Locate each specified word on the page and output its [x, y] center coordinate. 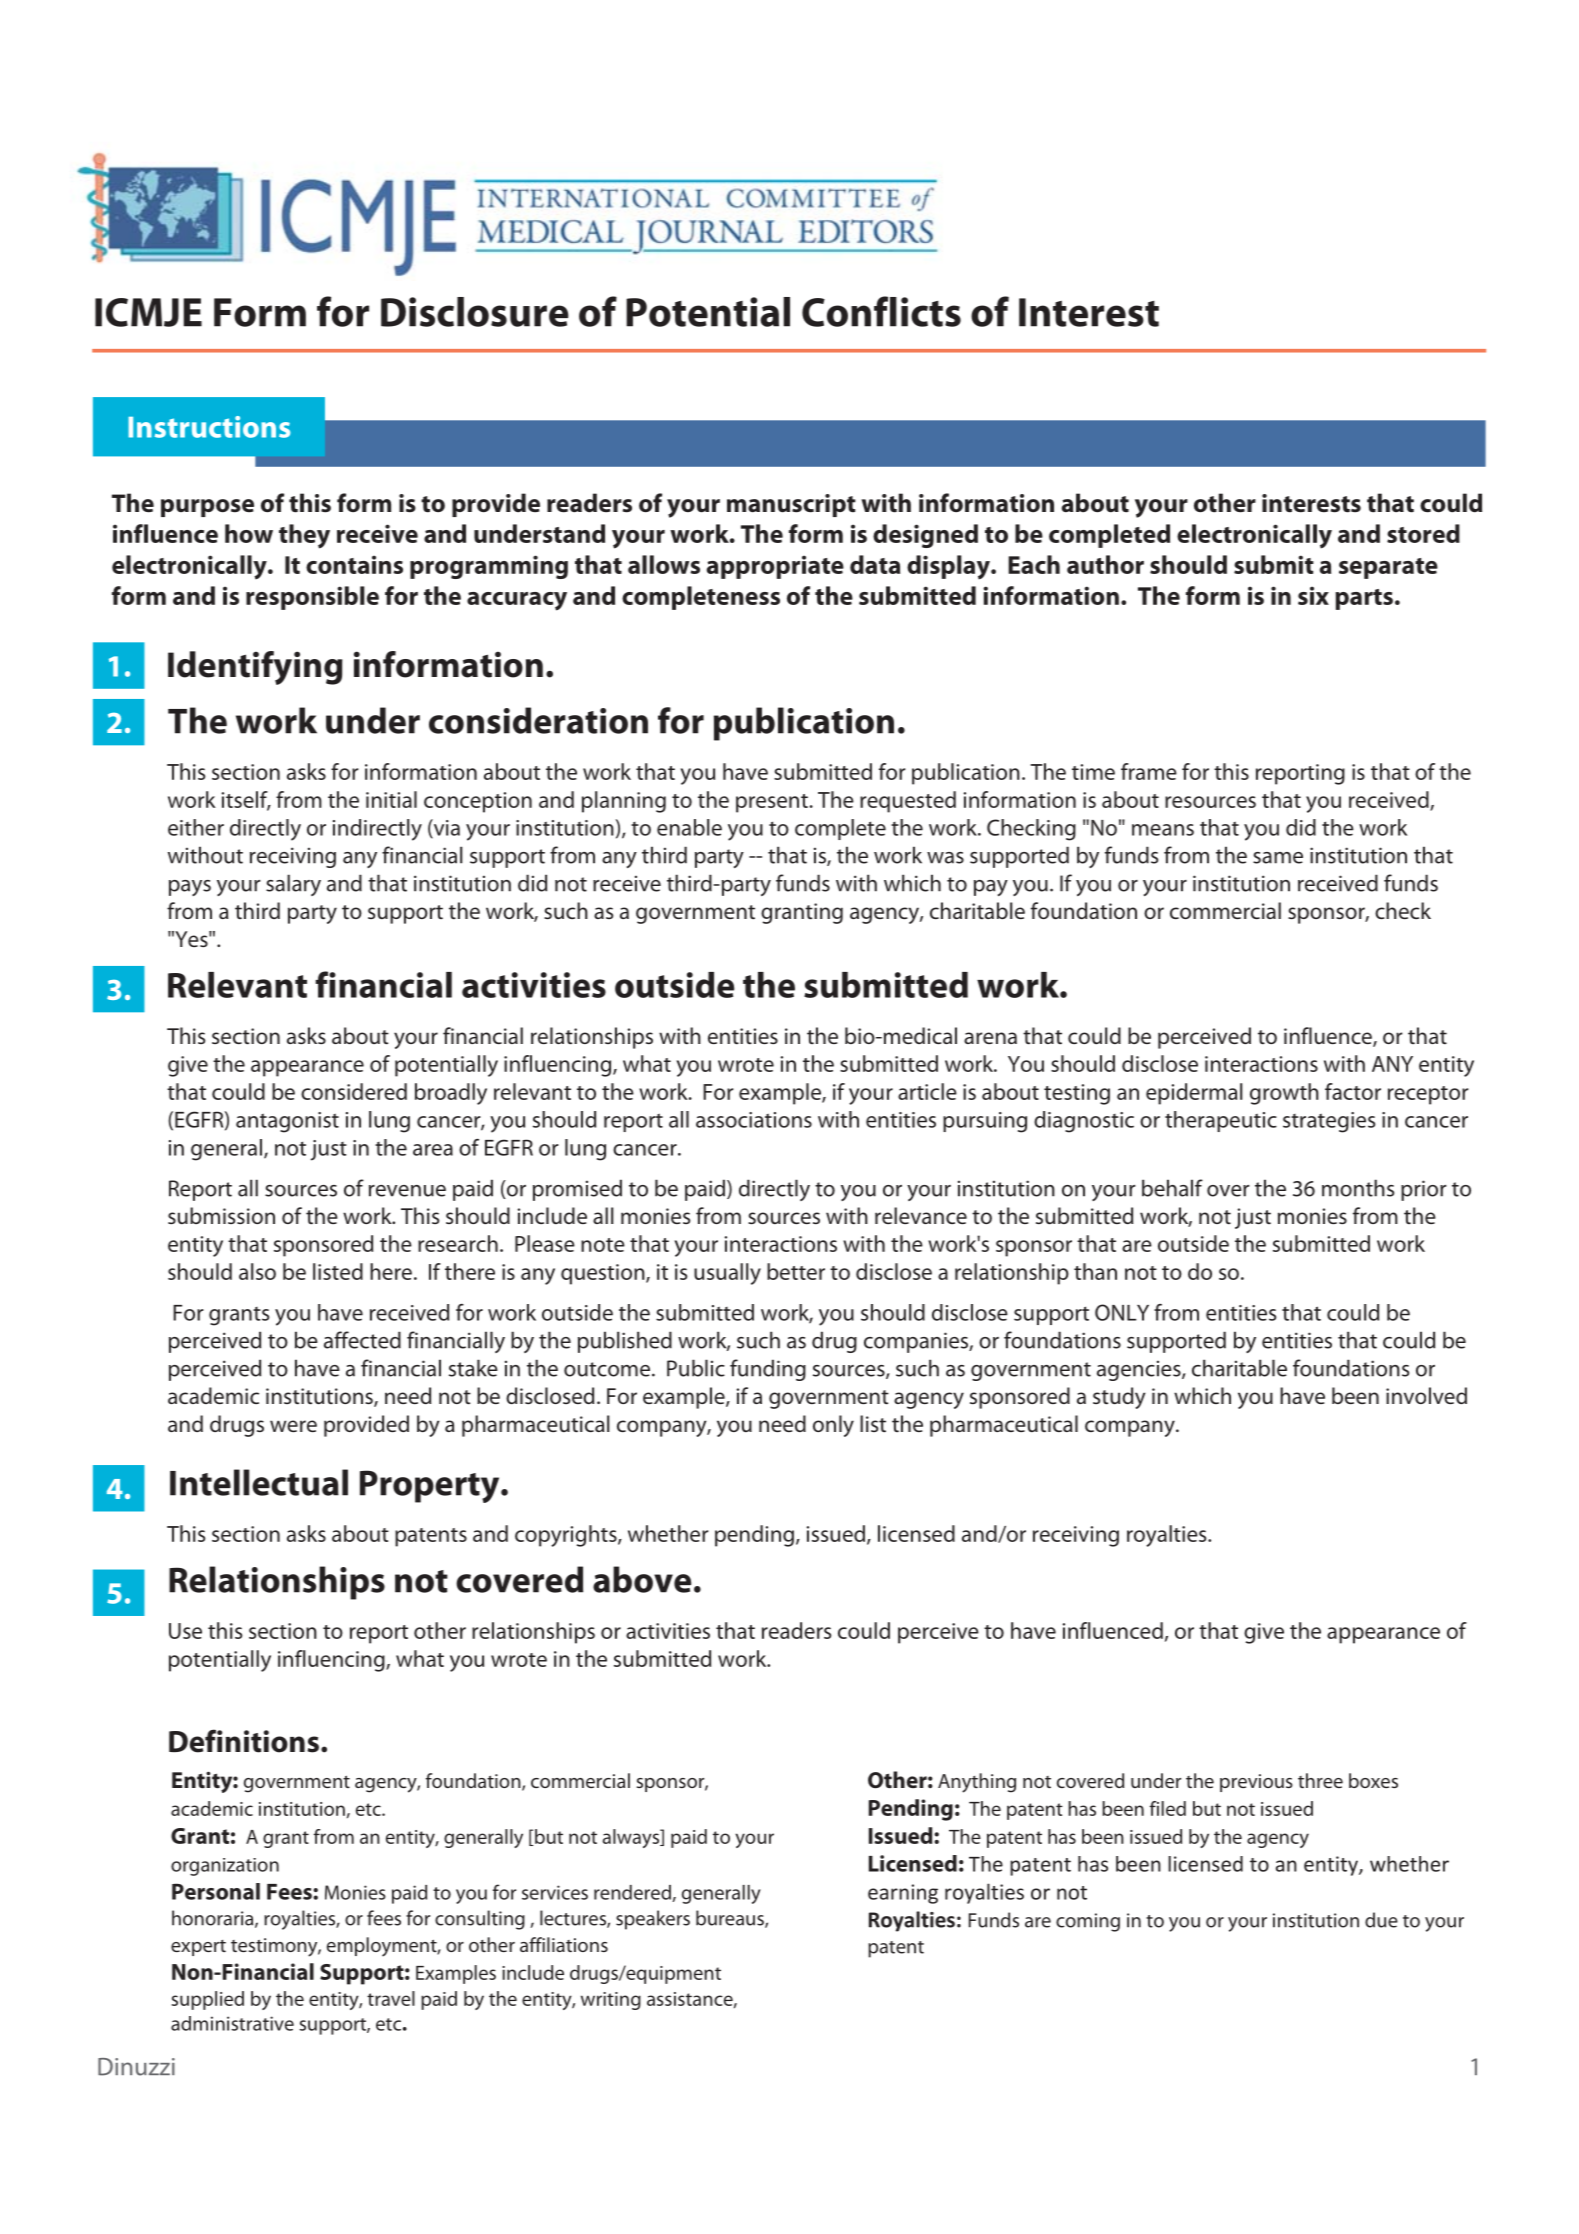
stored [1423, 533]
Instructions [209, 427]
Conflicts [881, 311]
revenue [407, 1191]
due [1381, 1920]
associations [754, 1120]
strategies [1329, 1122]
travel [391, 1998]
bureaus [731, 1919]
